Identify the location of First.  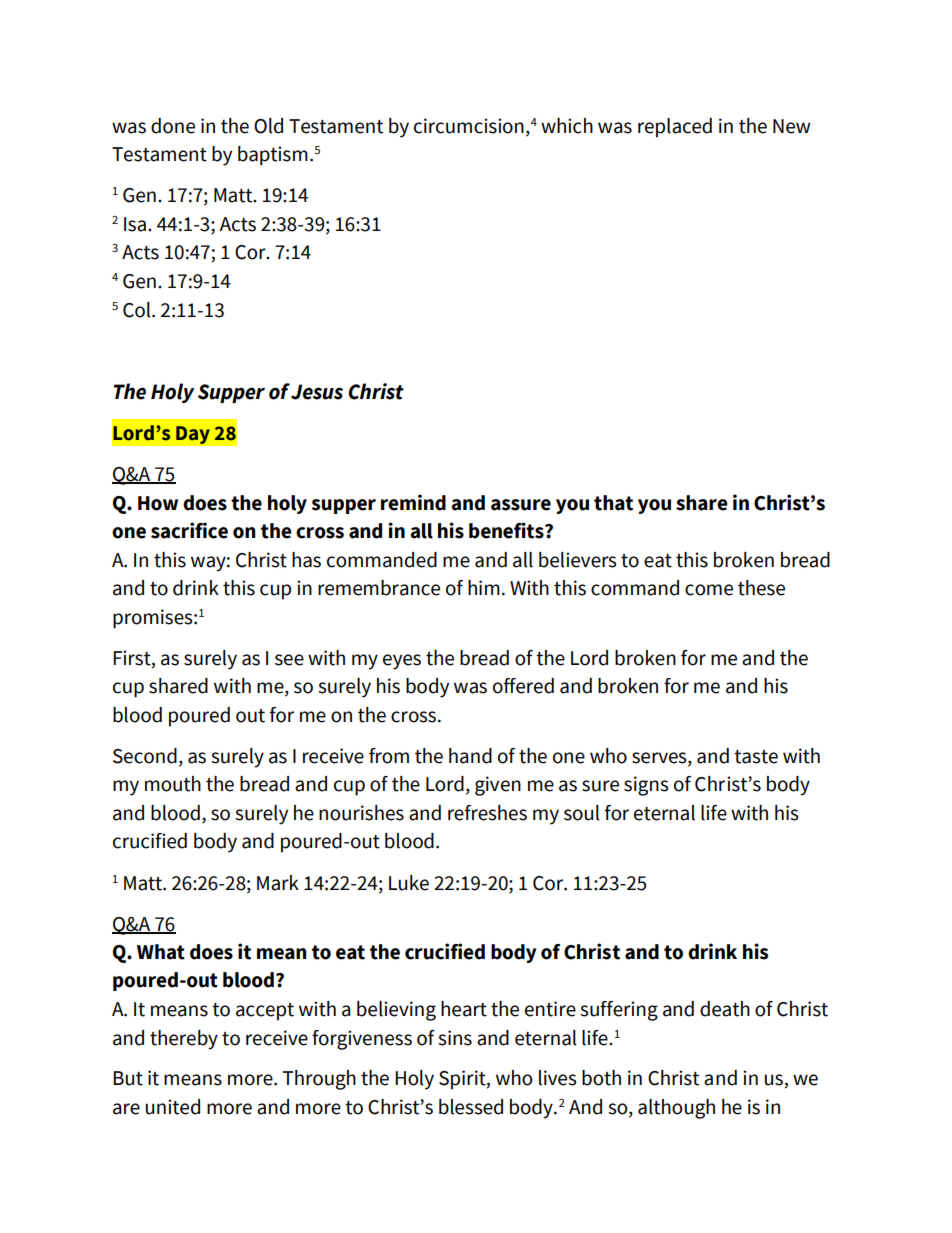
(133, 659).
